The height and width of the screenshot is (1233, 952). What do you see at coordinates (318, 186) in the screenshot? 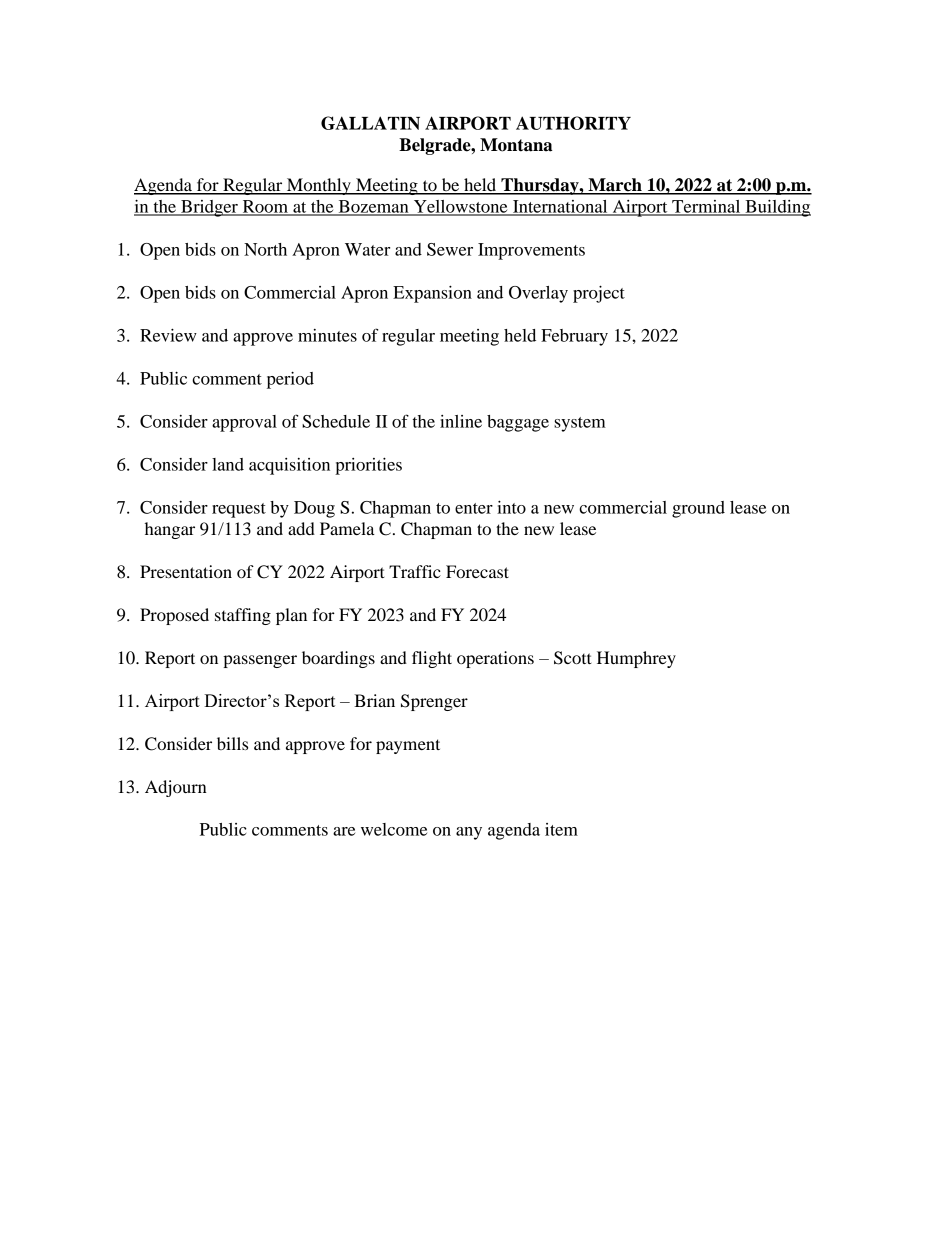
I see `Monthly` at bounding box center [318, 186].
